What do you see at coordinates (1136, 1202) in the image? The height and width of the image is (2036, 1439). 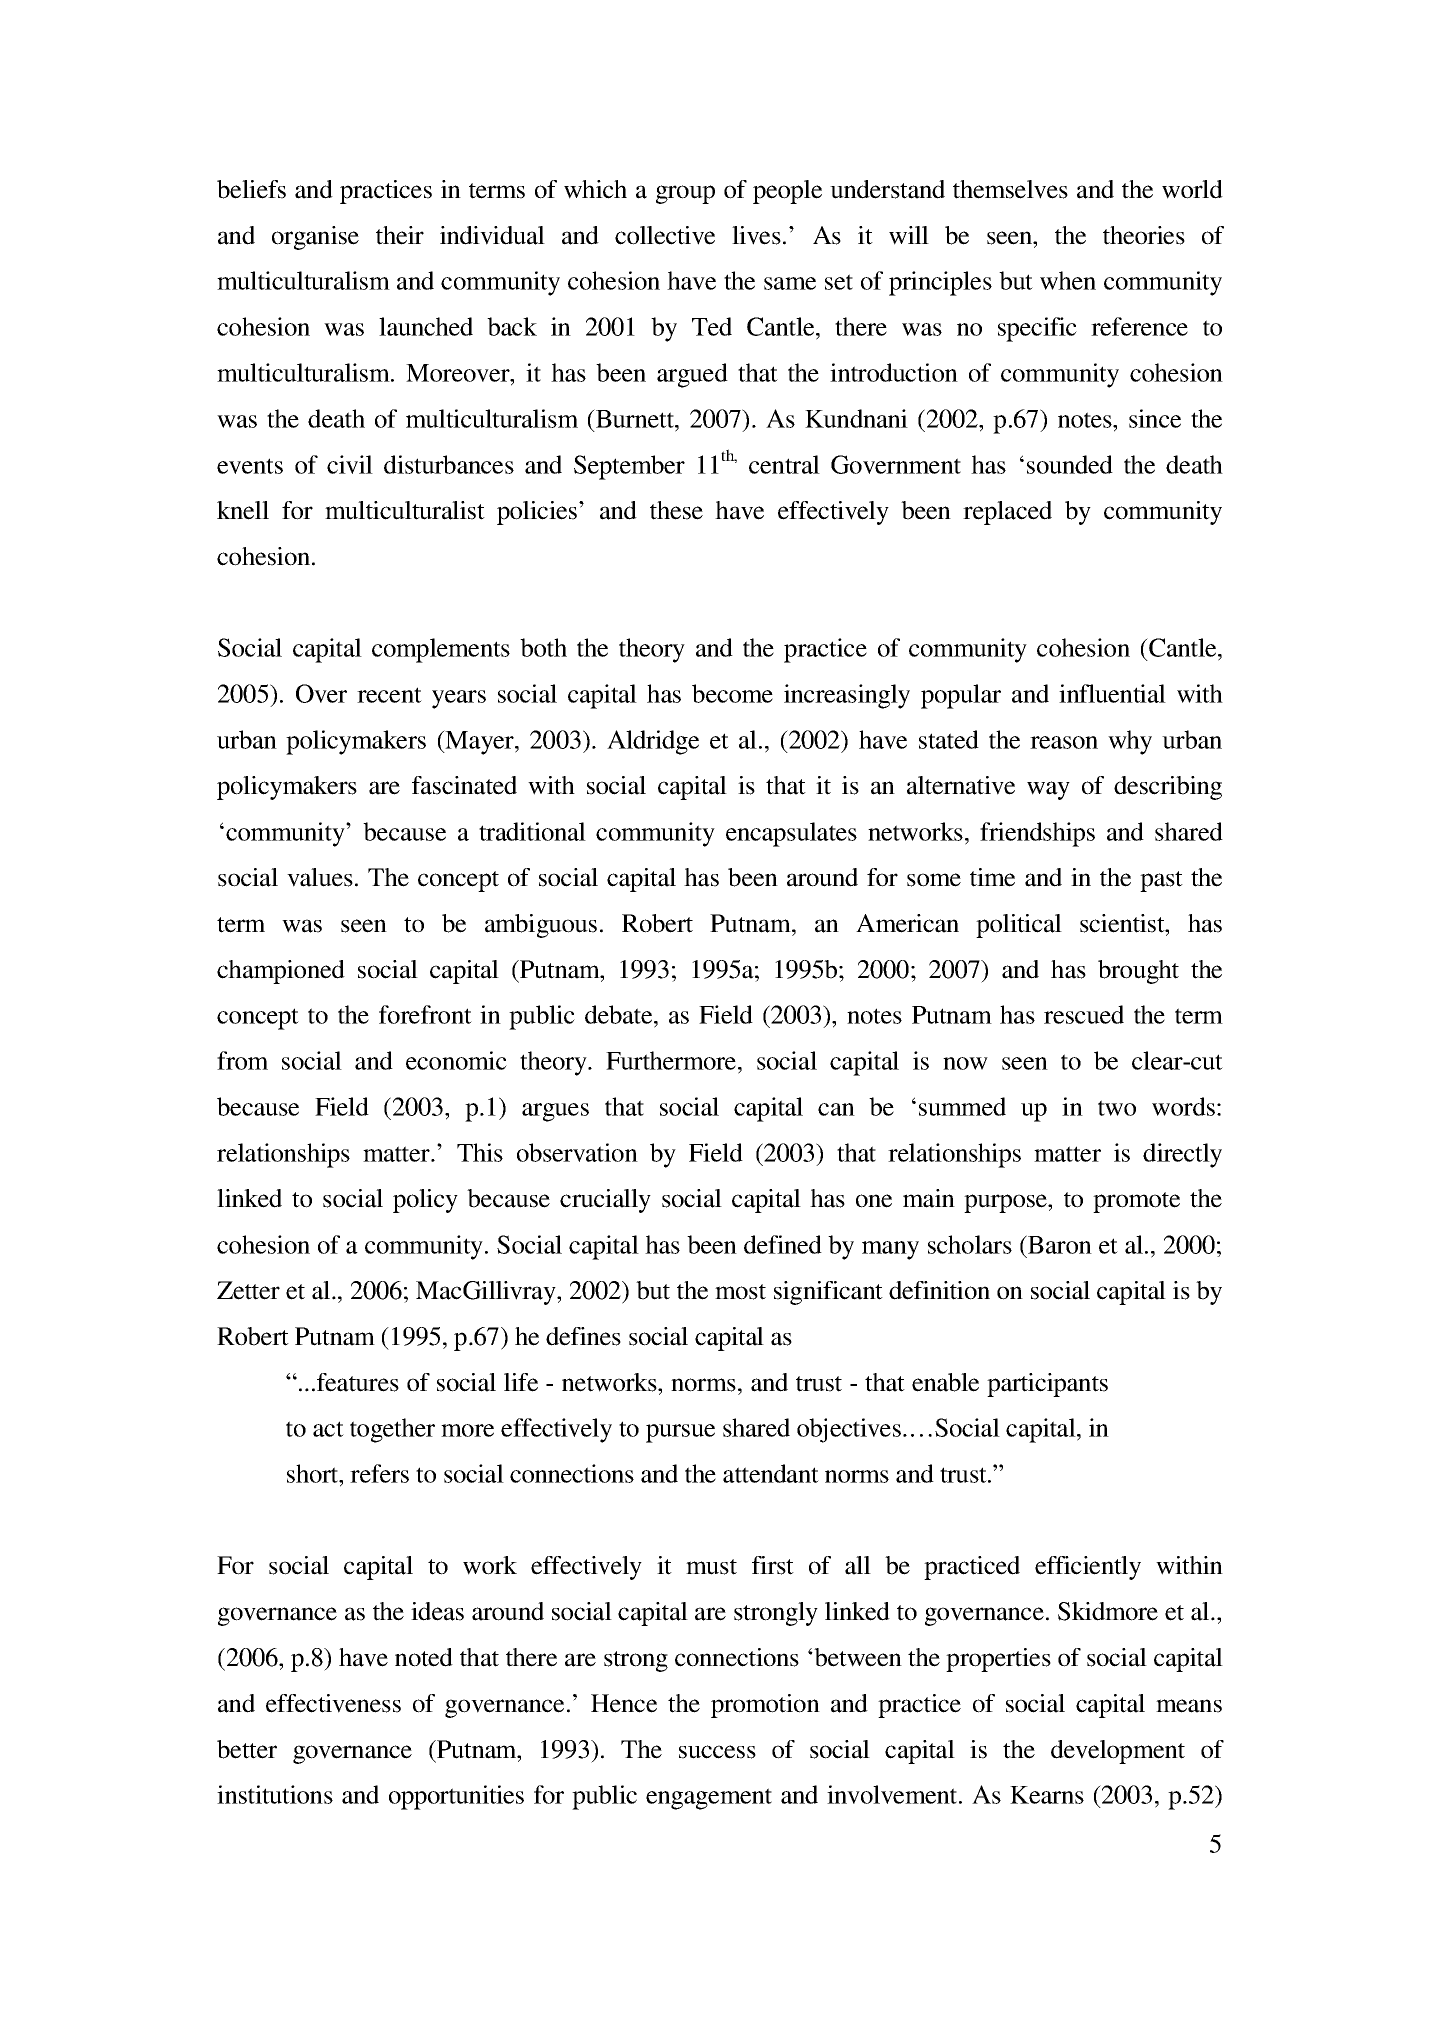 I see `promote` at bounding box center [1136, 1202].
